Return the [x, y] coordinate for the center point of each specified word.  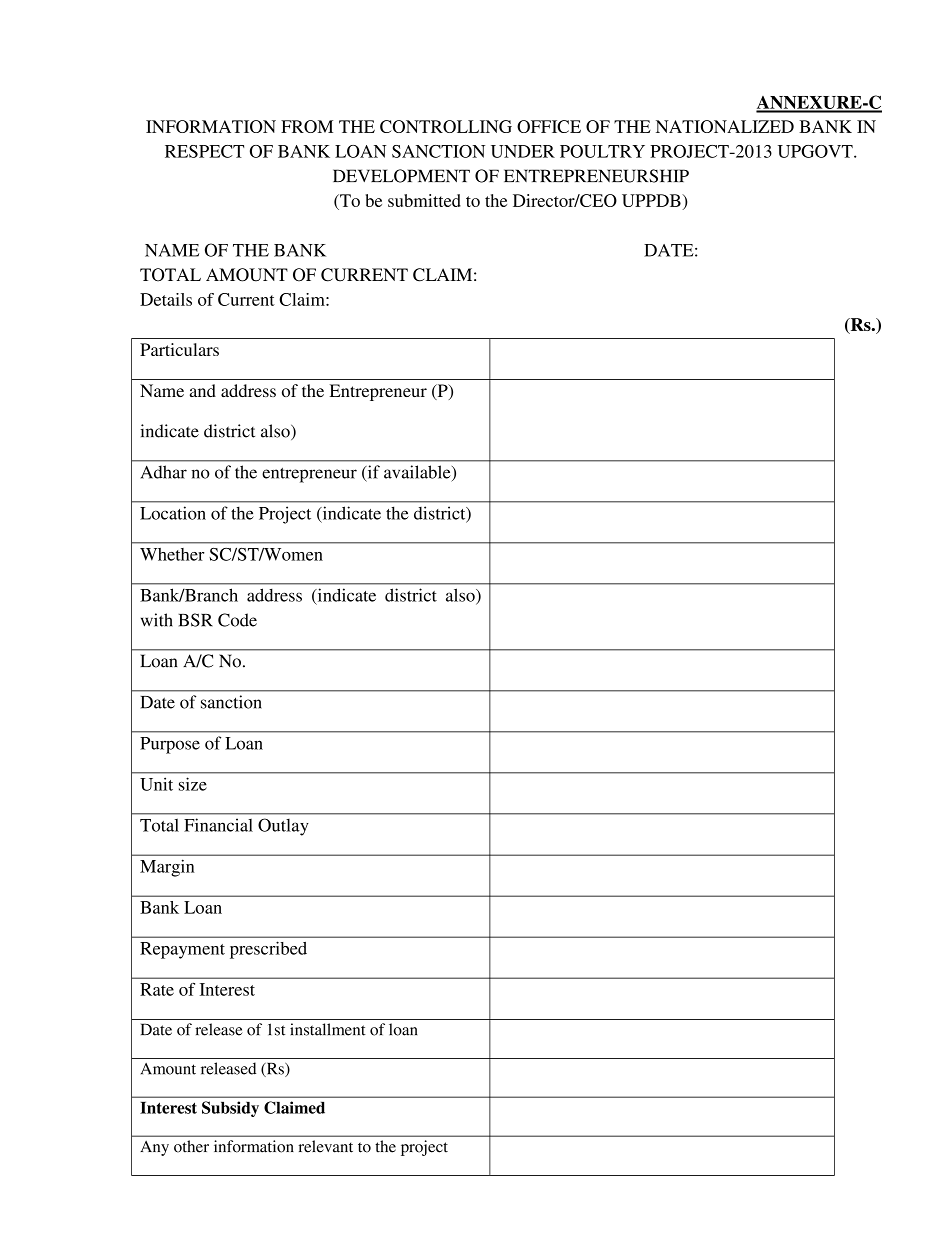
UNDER [523, 151]
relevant [326, 1146]
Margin [167, 868]
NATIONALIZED [725, 126]
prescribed [268, 950]
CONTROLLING [446, 126]
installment [328, 1029]
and [203, 390]
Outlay [283, 827]
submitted [424, 200]
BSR [196, 620]
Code [237, 620]
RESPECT [204, 151]
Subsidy [230, 1109]
